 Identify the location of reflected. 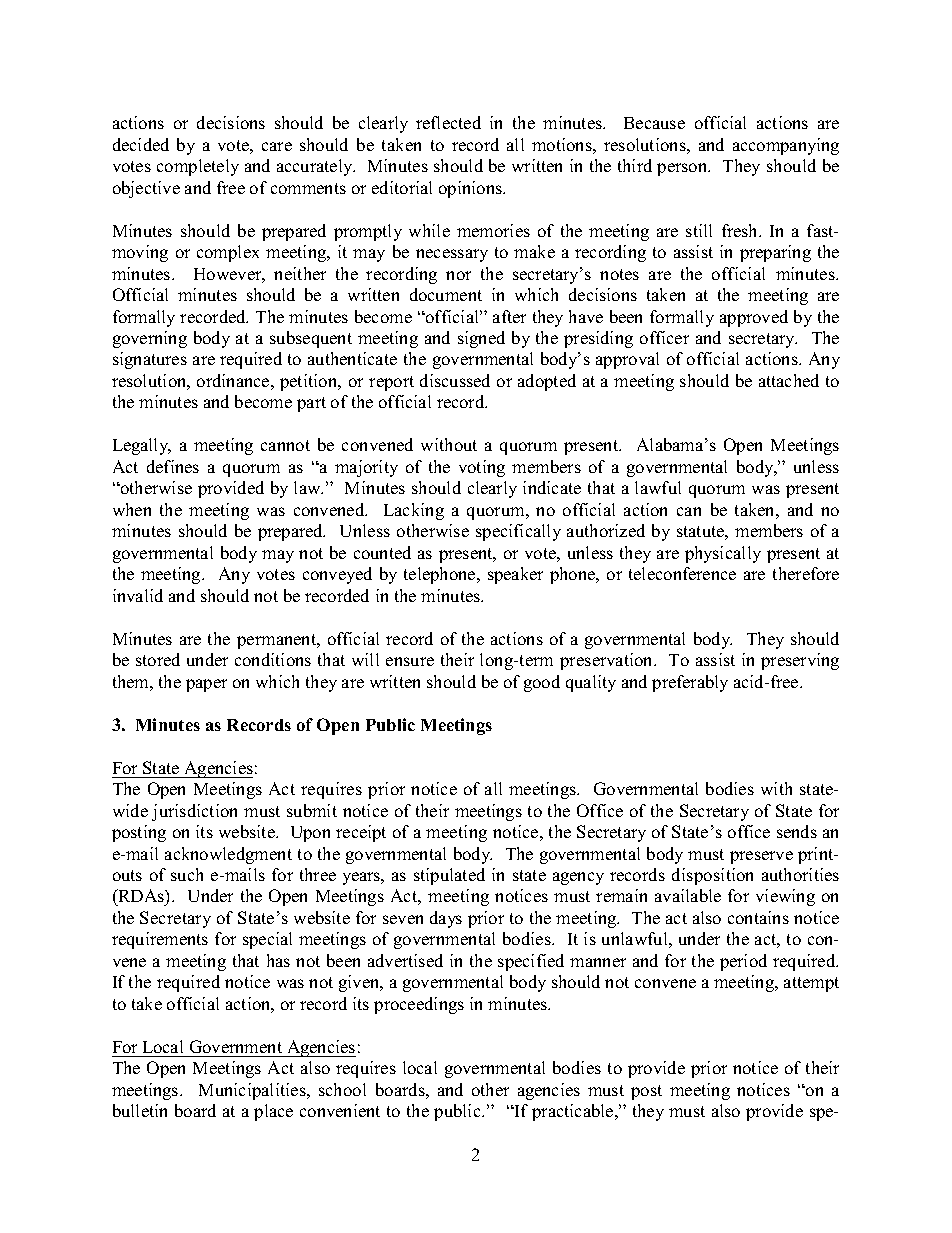
(448, 122).
